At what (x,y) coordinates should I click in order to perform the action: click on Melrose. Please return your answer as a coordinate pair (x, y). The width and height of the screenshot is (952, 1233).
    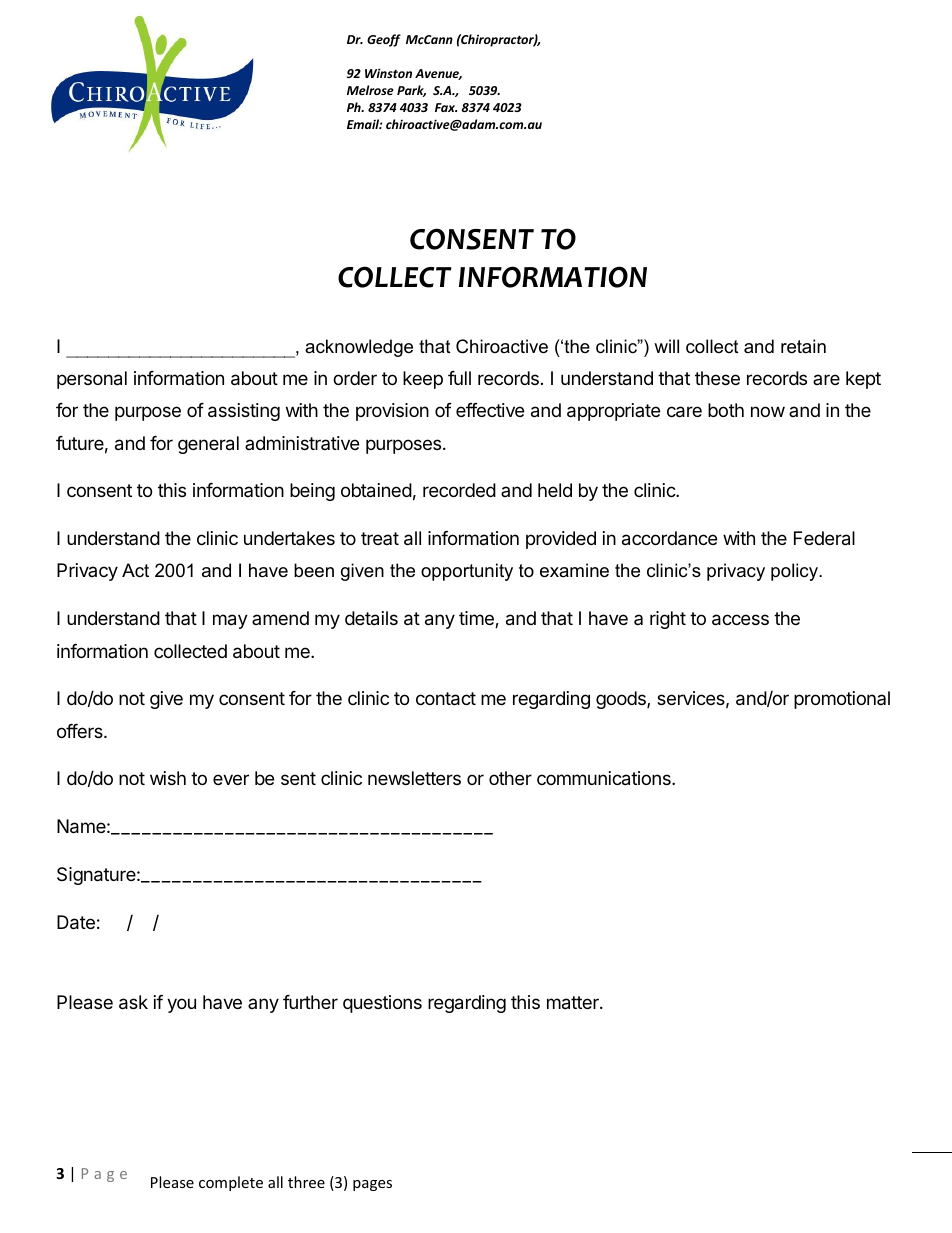
    Looking at the image, I should click on (370, 90).
